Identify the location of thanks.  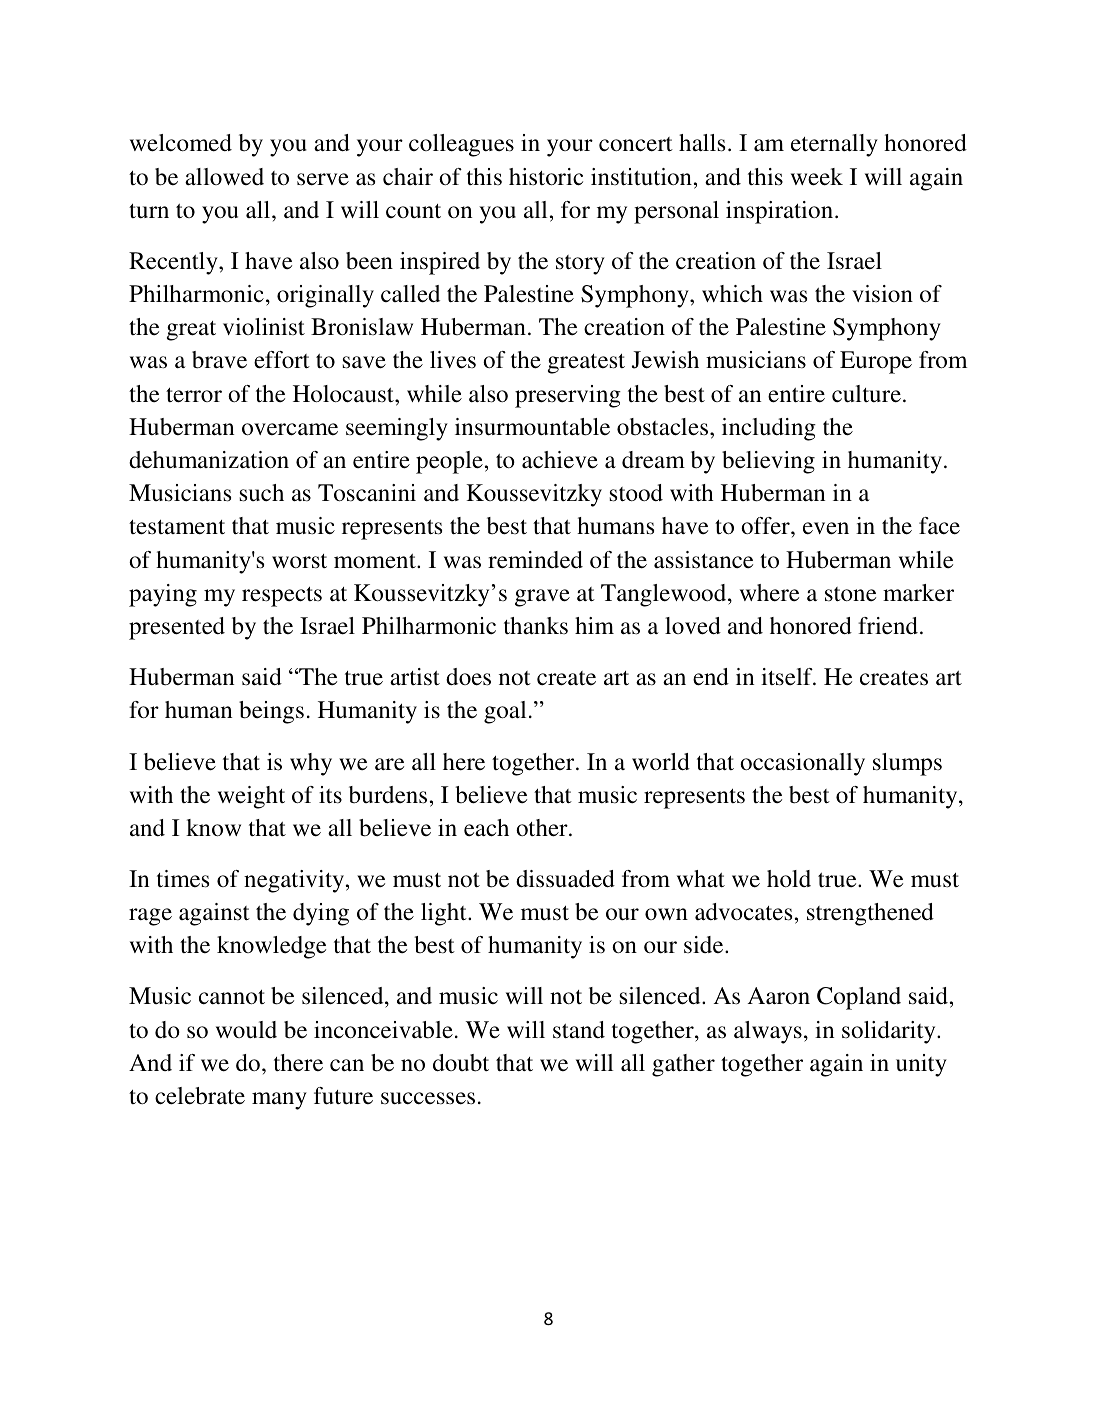
(536, 625).
